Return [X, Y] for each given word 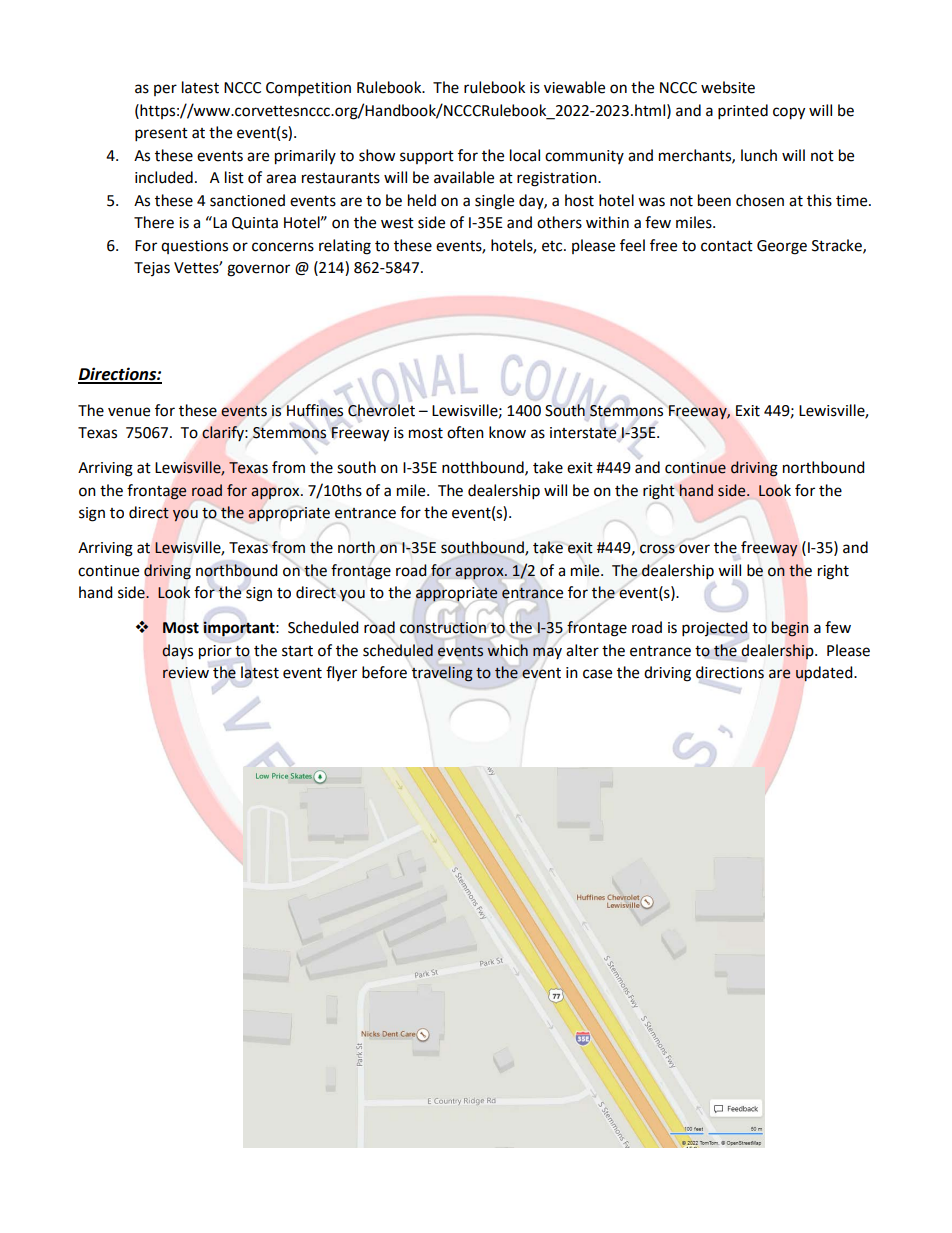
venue [129, 412]
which [507, 650]
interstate [583, 433]
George [782, 247]
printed [743, 112]
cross [657, 549]
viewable [574, 87]
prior [215, 652]
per [165, 90]
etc [553, 246]
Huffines [315, 410]
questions [194, 247]
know [507, 432]
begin [790, 629]
